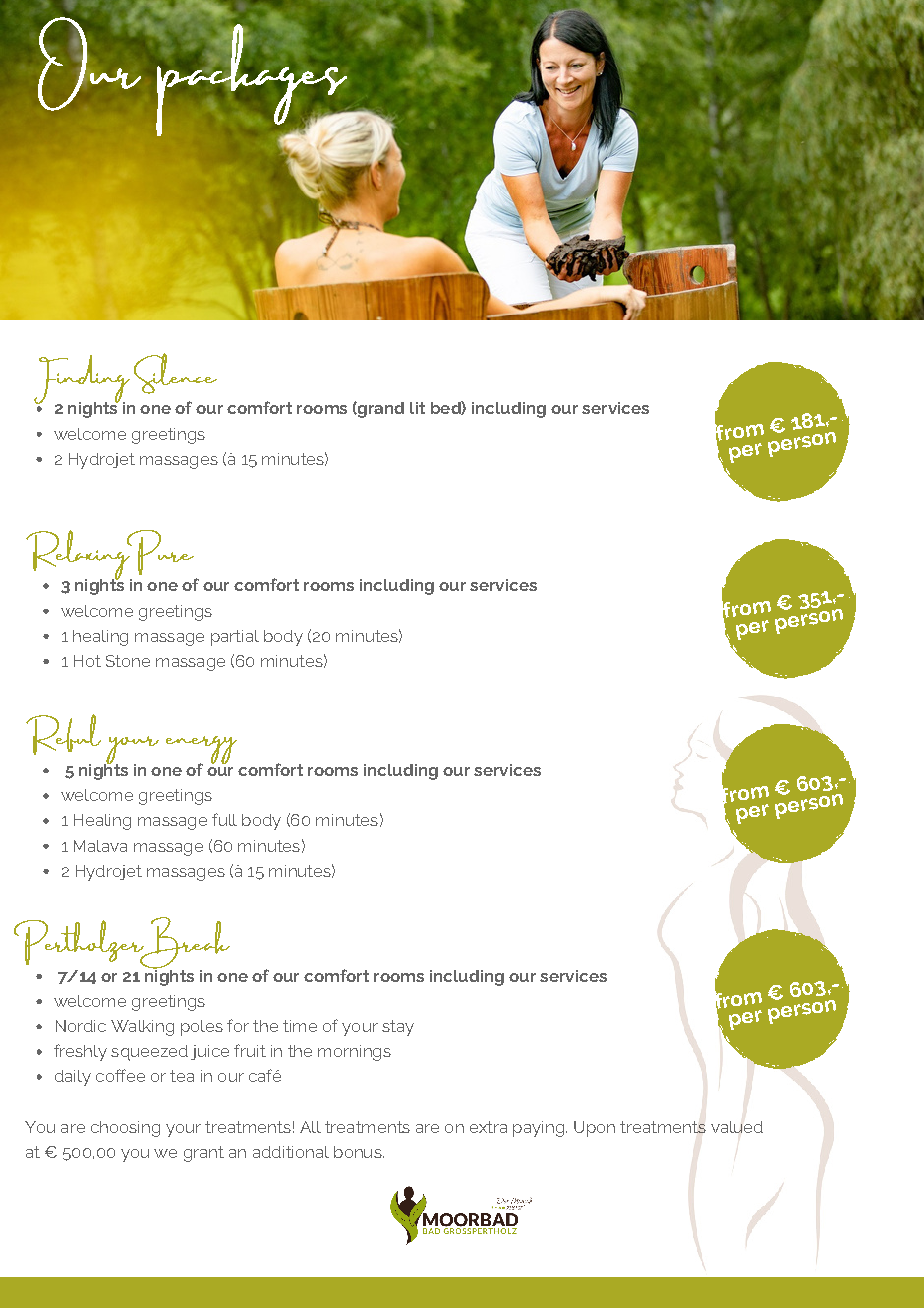  I want to click on Break, so click(183, 944).
